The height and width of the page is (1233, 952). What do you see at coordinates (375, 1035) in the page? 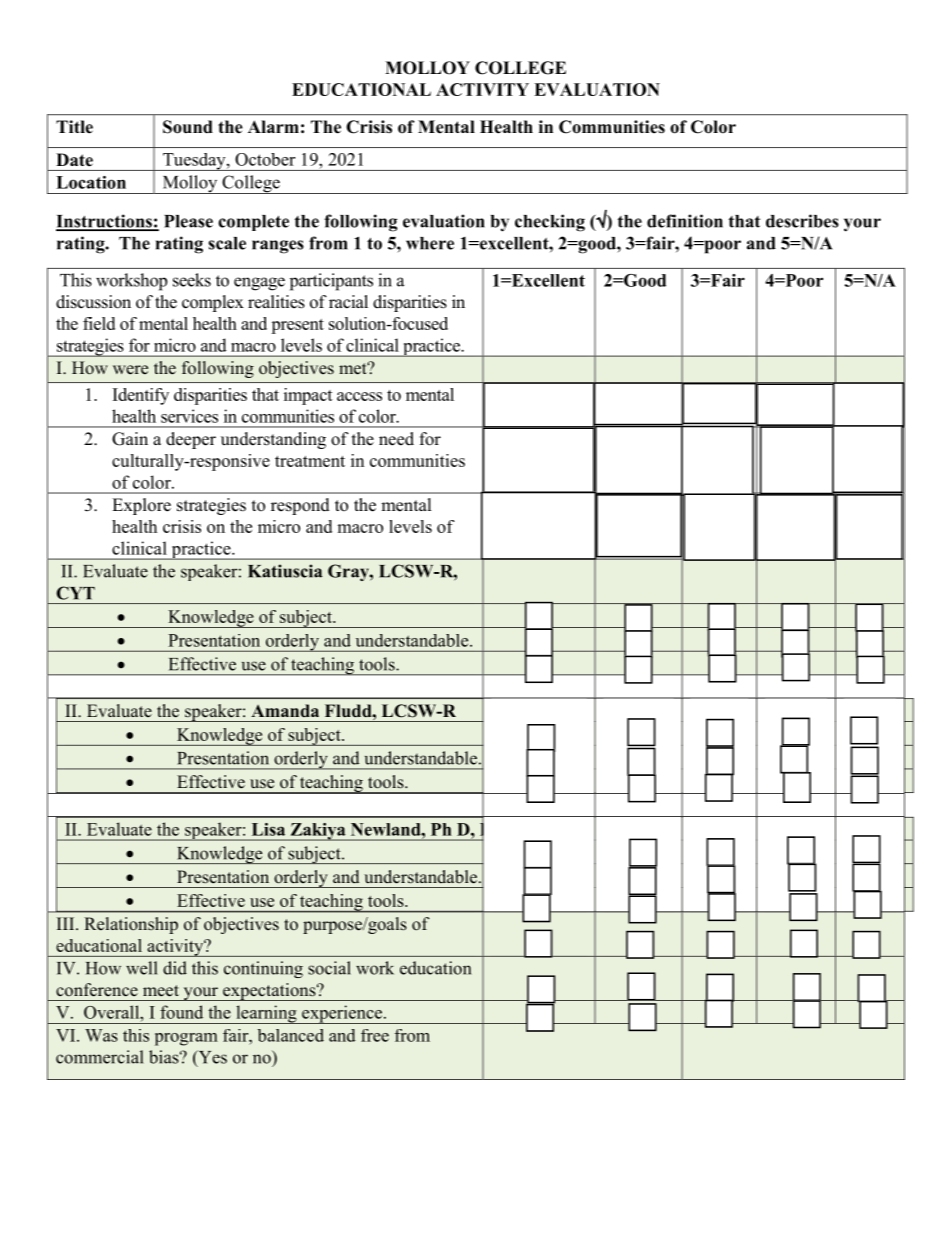
I see `free` at bounding box center [375, 1035].
